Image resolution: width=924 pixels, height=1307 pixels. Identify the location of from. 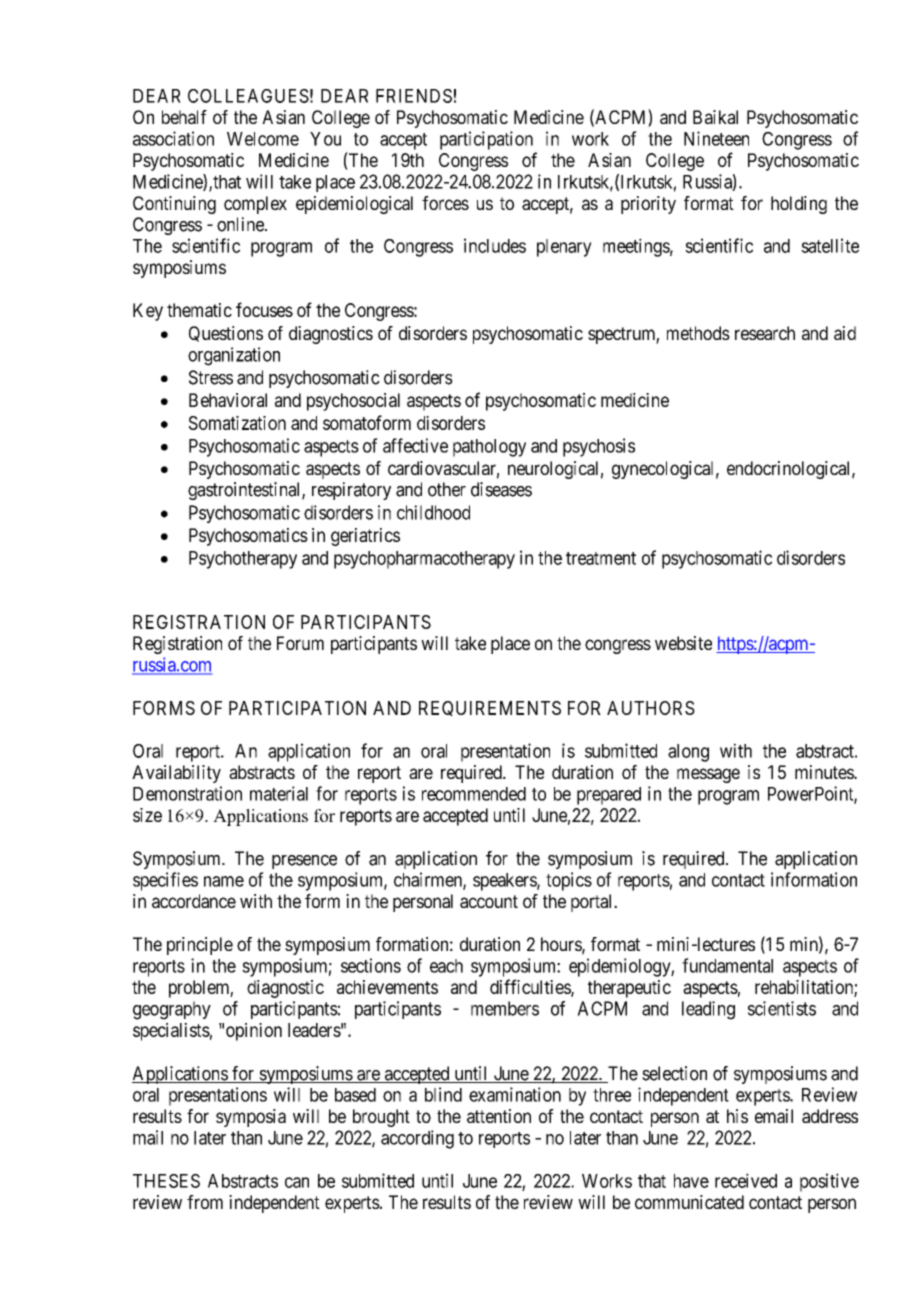
(205, 1202).
